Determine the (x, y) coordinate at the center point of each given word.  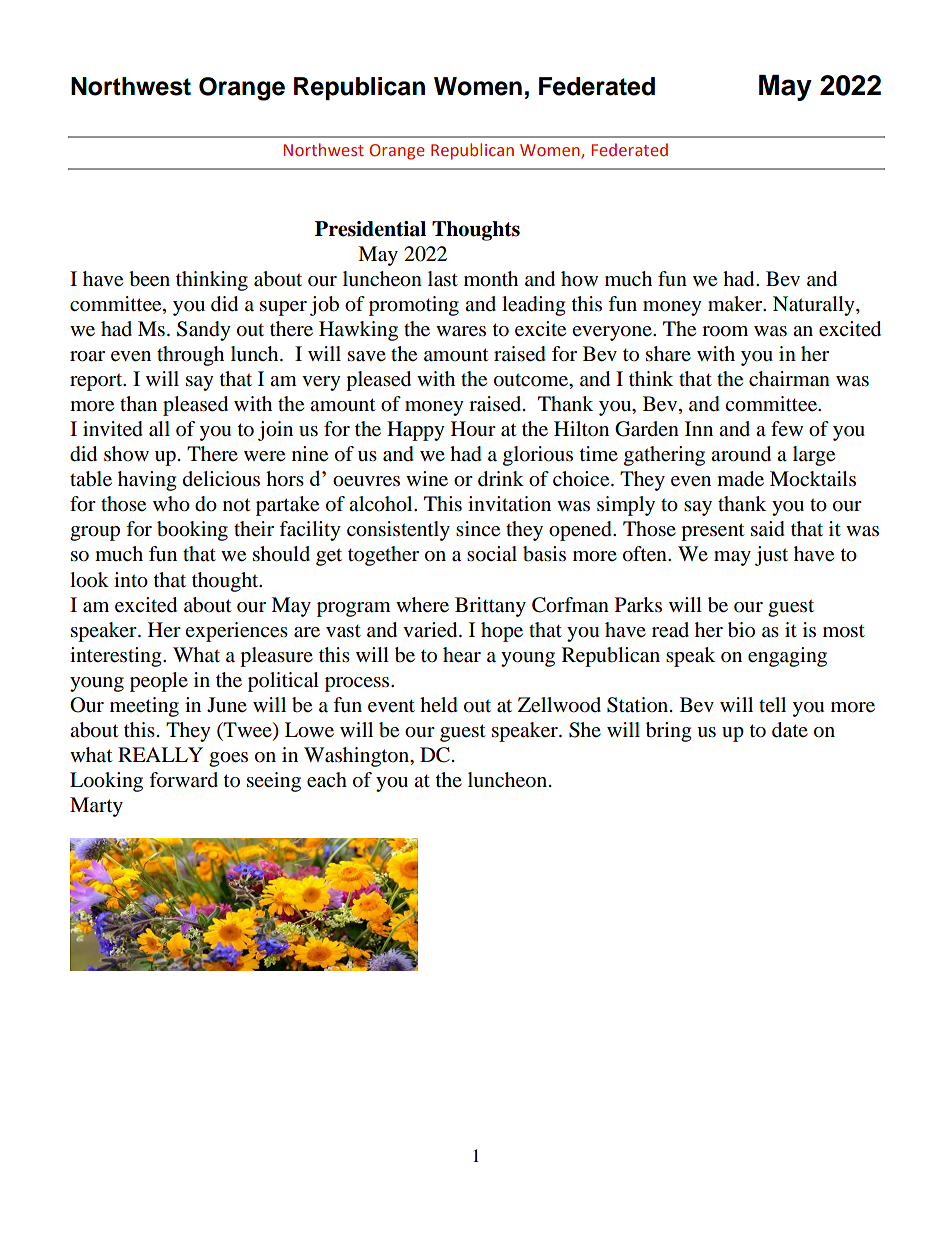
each (327, 780)
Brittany (490, 607)
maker (736, 304)
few (787, 428)
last (443, 279)
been (149, 279)
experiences (236, 632)
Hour (473, 429)
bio (741, 630)
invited (113, 429)
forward (183, 780)
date (790, 730)
